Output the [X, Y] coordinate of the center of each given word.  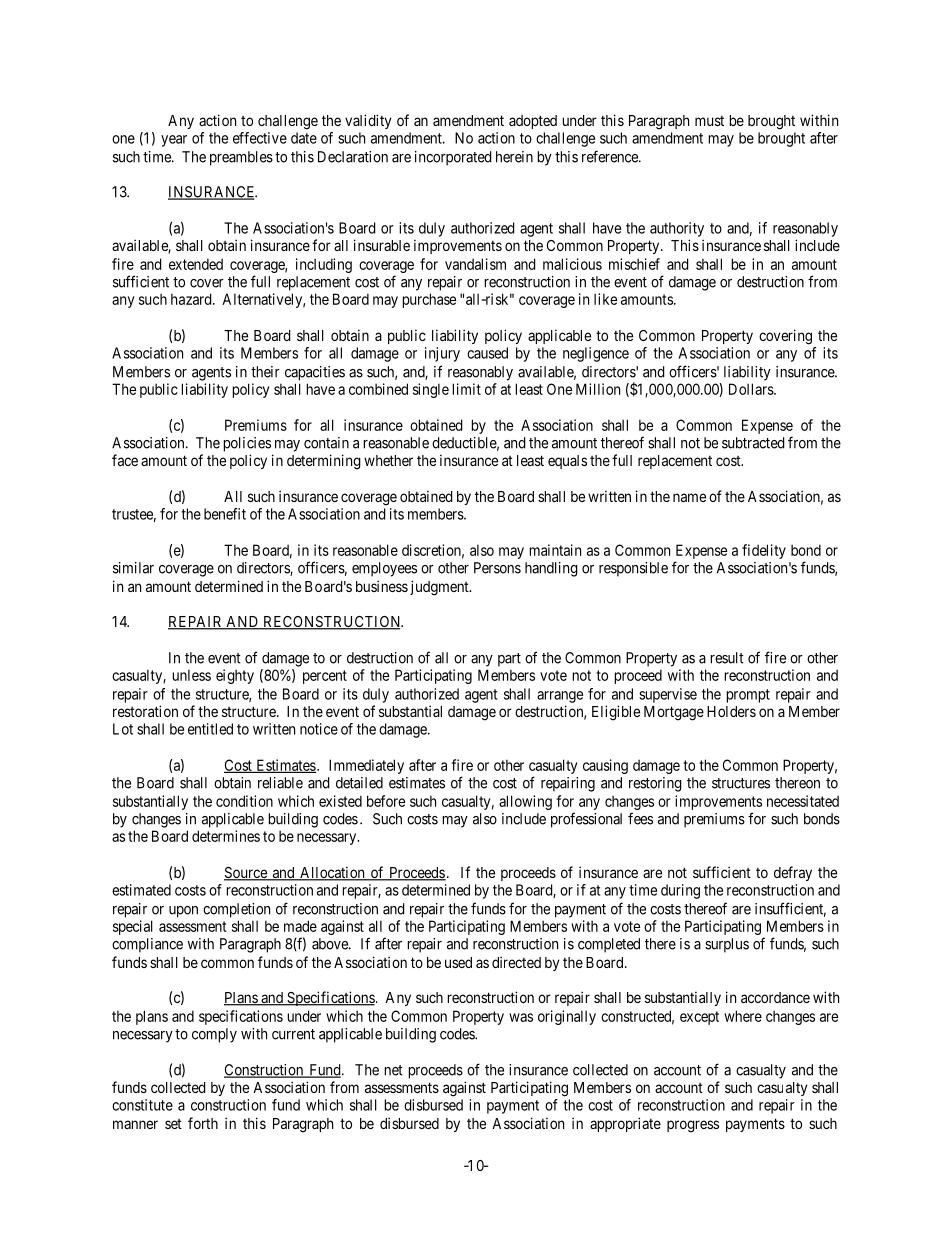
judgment [440, 588]
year [174, 141]
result [727, 658]
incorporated [453, 158]
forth [203, 1123]
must [709, 121]
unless [191, 675]
